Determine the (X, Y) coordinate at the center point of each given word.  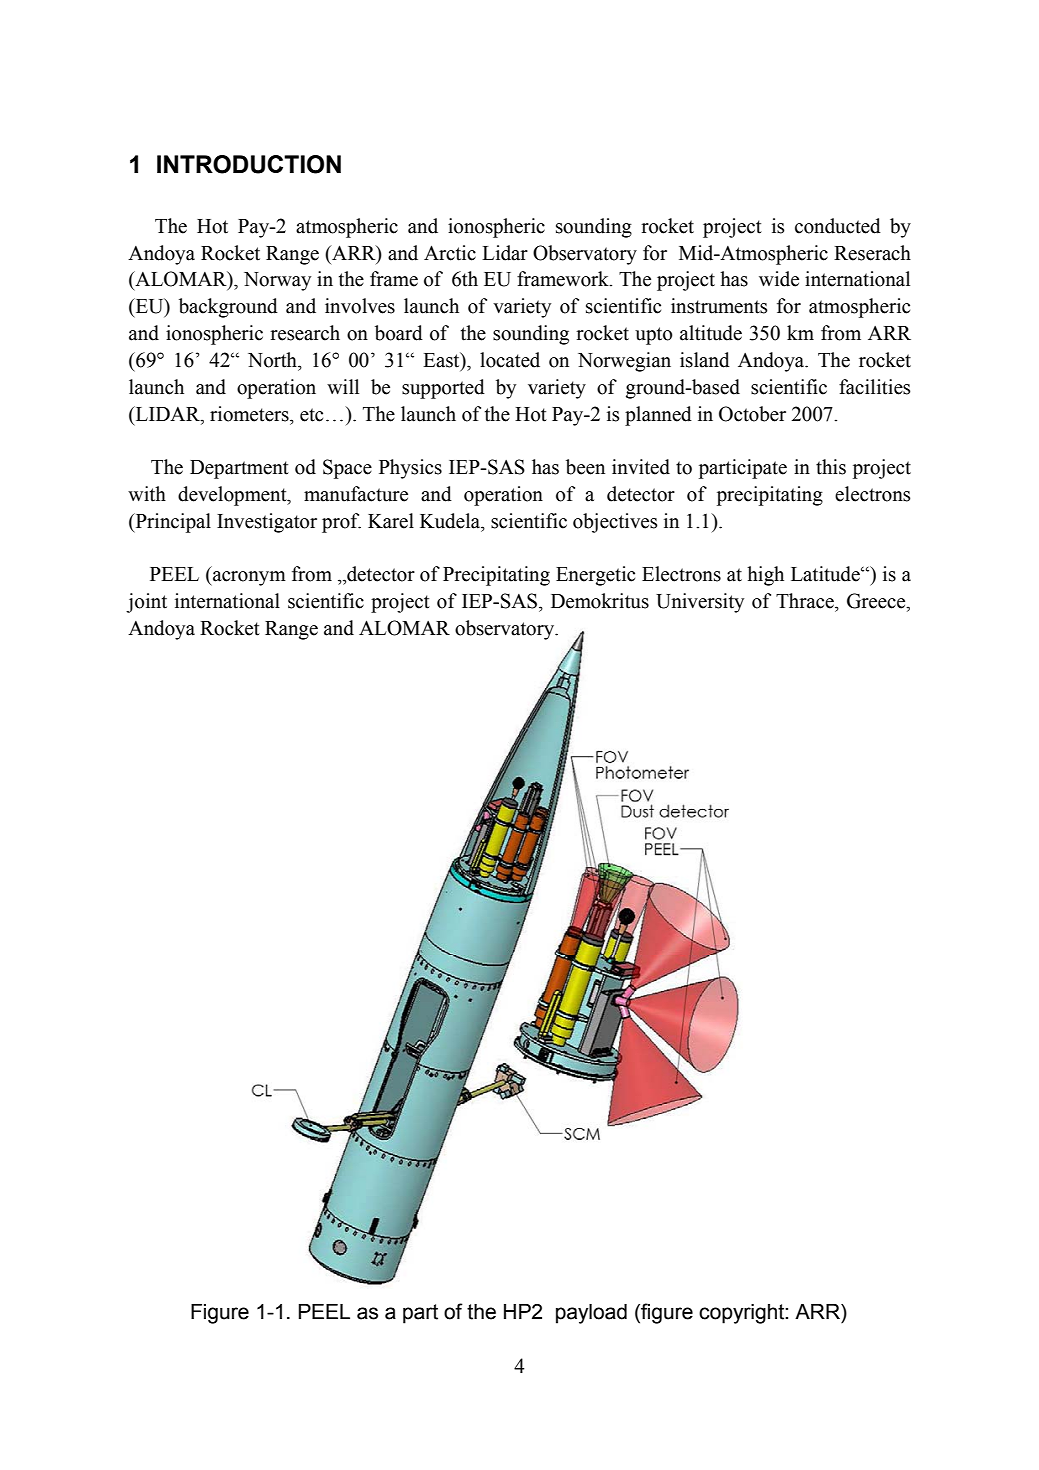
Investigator (267, 523)
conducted (838, 226)
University (700, 603)
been (585, 467)
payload (591, 1314)
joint (146, 603)
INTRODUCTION (249, 164)
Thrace (806, 601)
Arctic (450, 253)
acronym (248, 578)
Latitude (826, 574)
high (765, 576)
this (831, 467)
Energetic (595, 576)
